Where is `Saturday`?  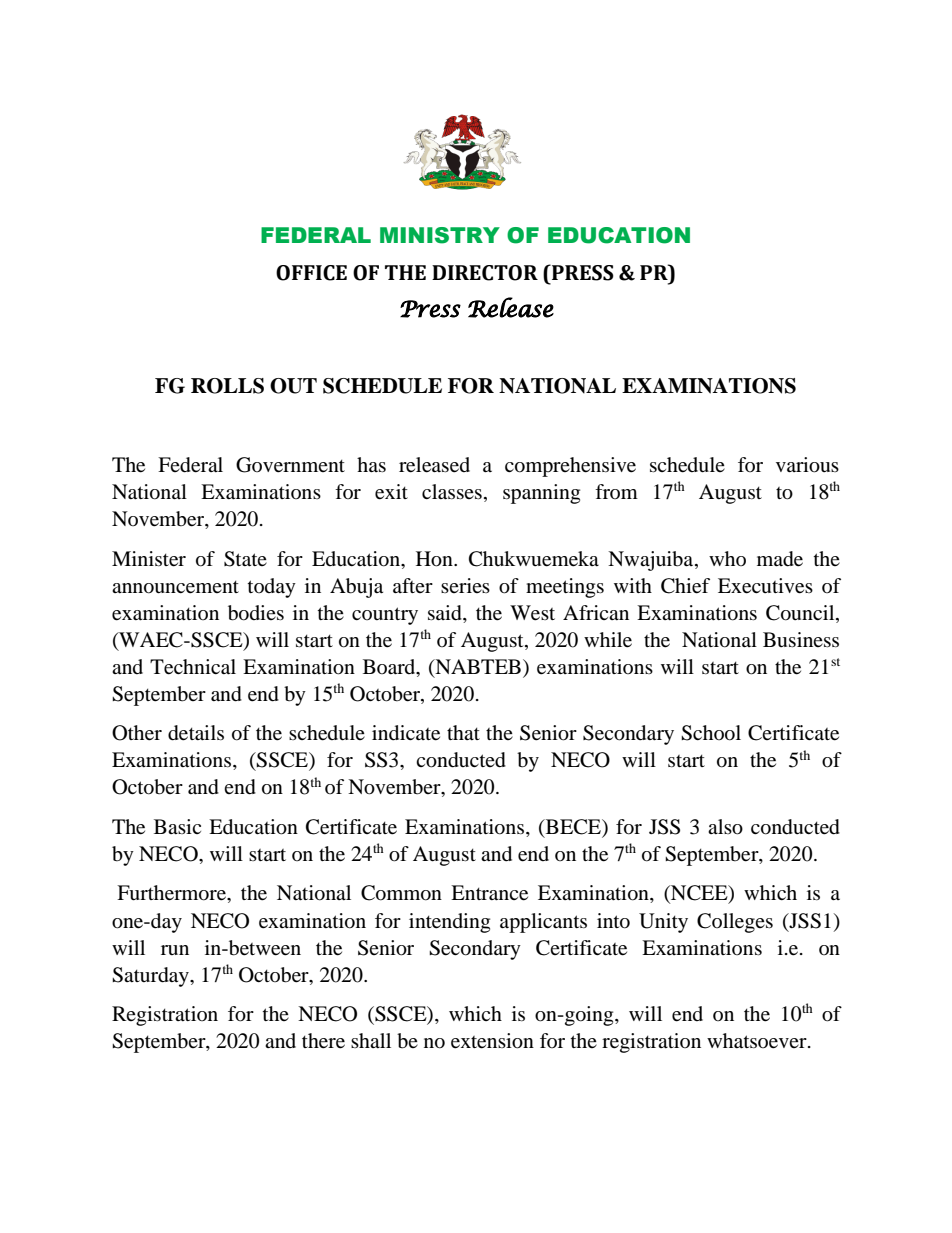 Saturday is located at coordinates (151, 977).
